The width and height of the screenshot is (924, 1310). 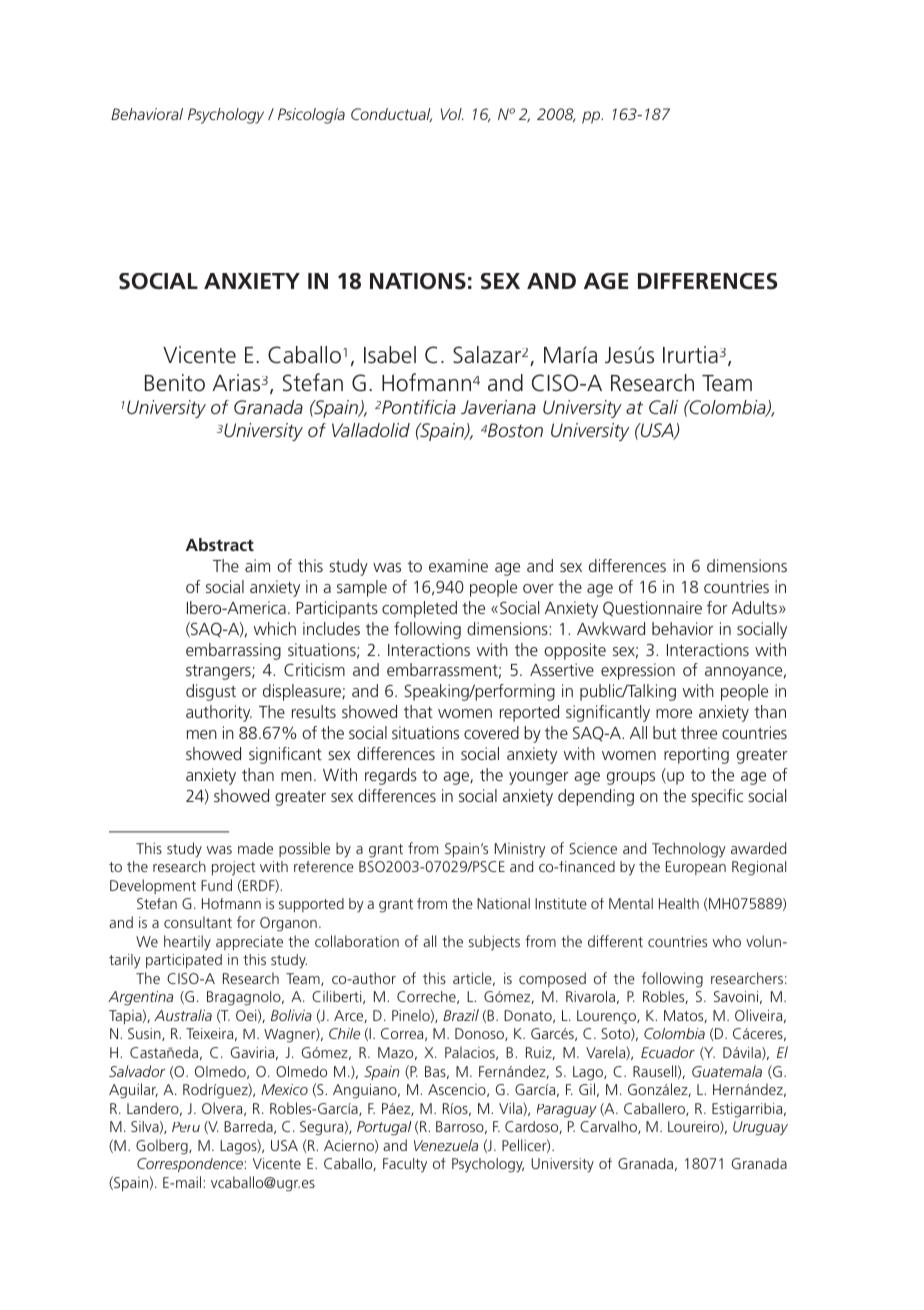 I want to click on NATIONS, so click(x=418, y=281).
